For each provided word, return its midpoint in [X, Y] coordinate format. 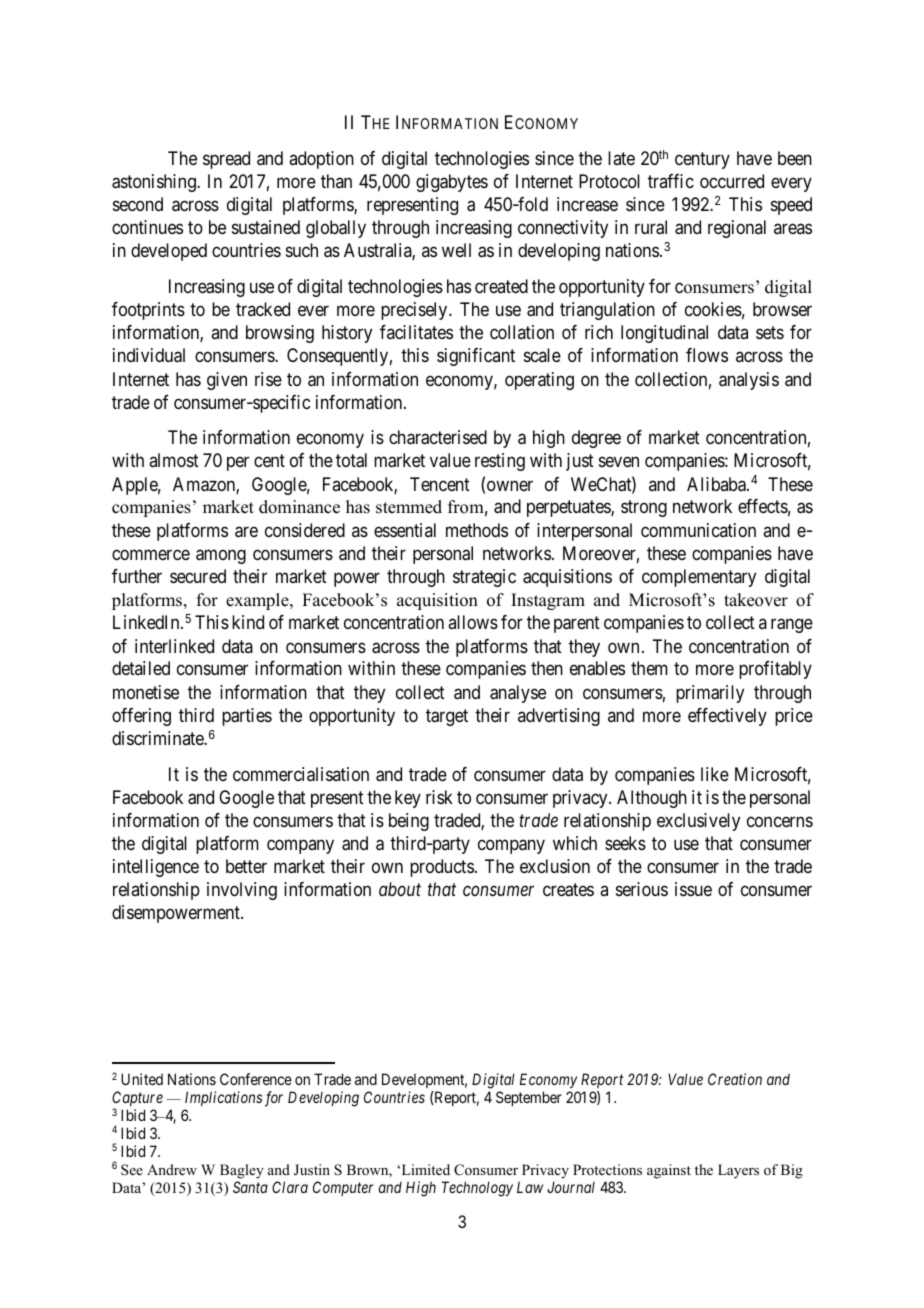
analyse [518, 694]
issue [693, 889]
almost [174, 460]
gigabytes [452, 183]
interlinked [174, 646]
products [442, 868]
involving [242, 891]
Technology [477, 1189]
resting [500, 462]
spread [226, 160]
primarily [710, 694]
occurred [732, 181]
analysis [749, 381]
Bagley [242, 1171]
